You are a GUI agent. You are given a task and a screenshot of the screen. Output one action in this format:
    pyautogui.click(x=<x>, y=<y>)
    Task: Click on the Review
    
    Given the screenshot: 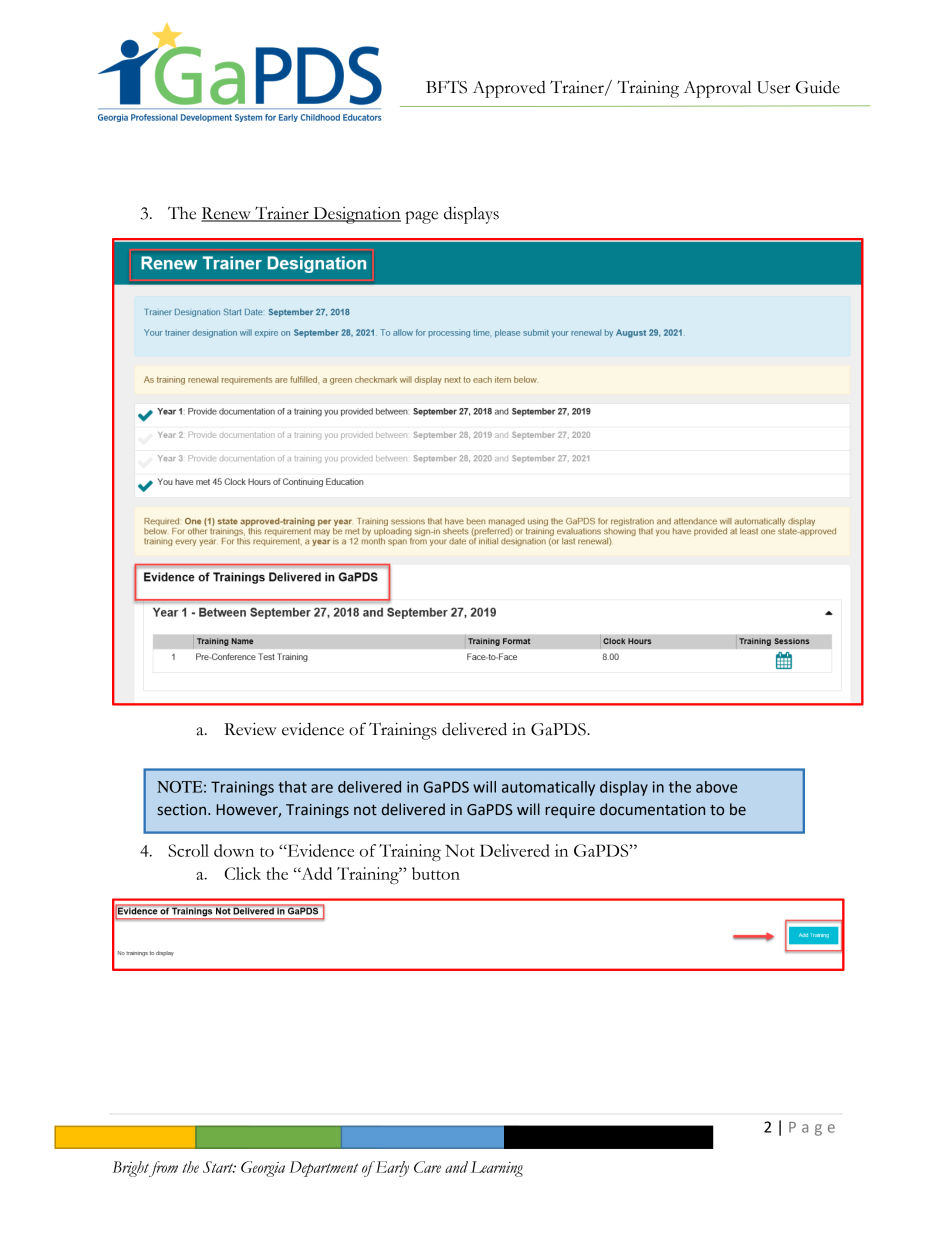 What is the action you would take?
    pyautogui.click(x=250, y=729)
